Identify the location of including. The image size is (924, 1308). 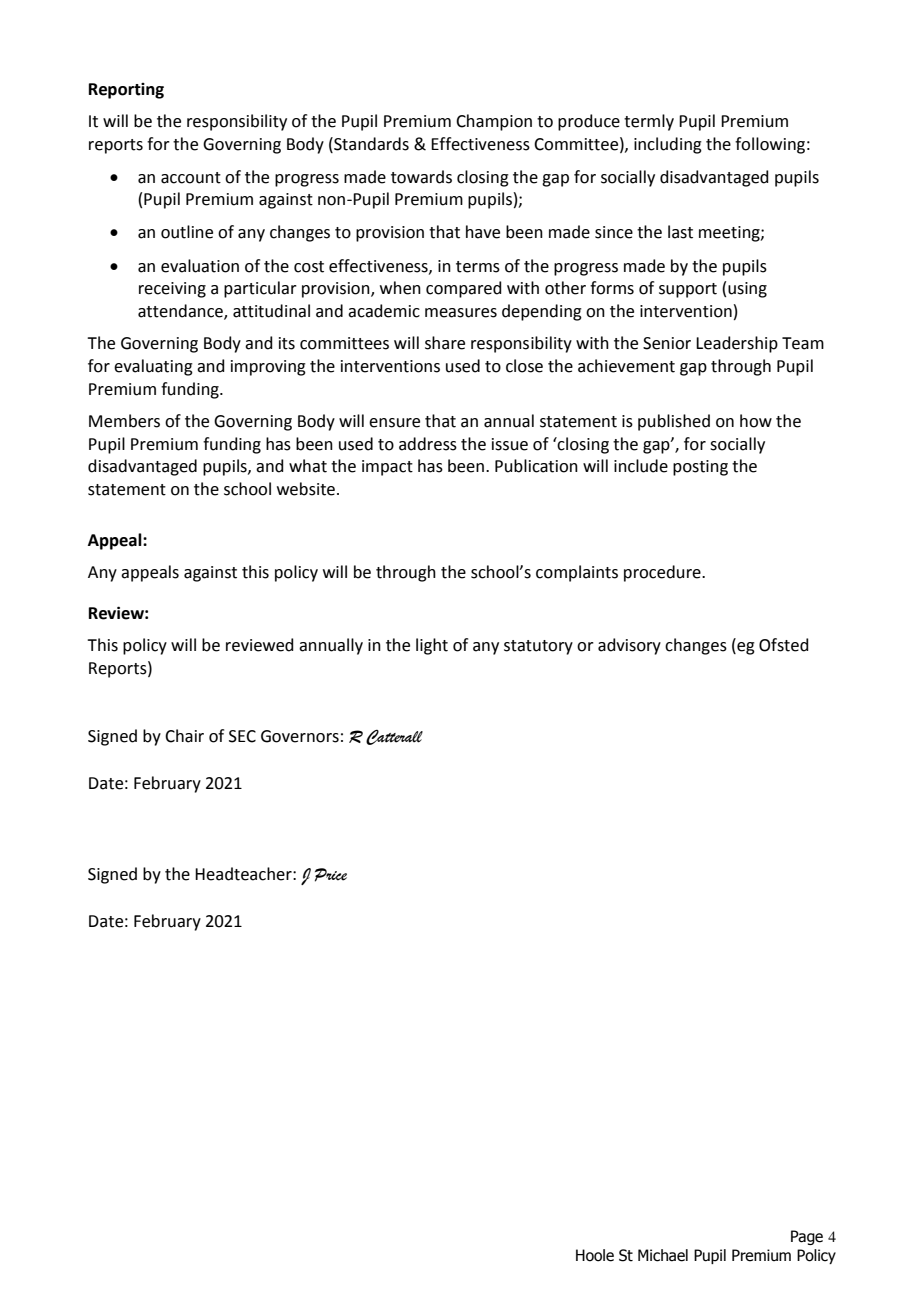
(668, 145).
